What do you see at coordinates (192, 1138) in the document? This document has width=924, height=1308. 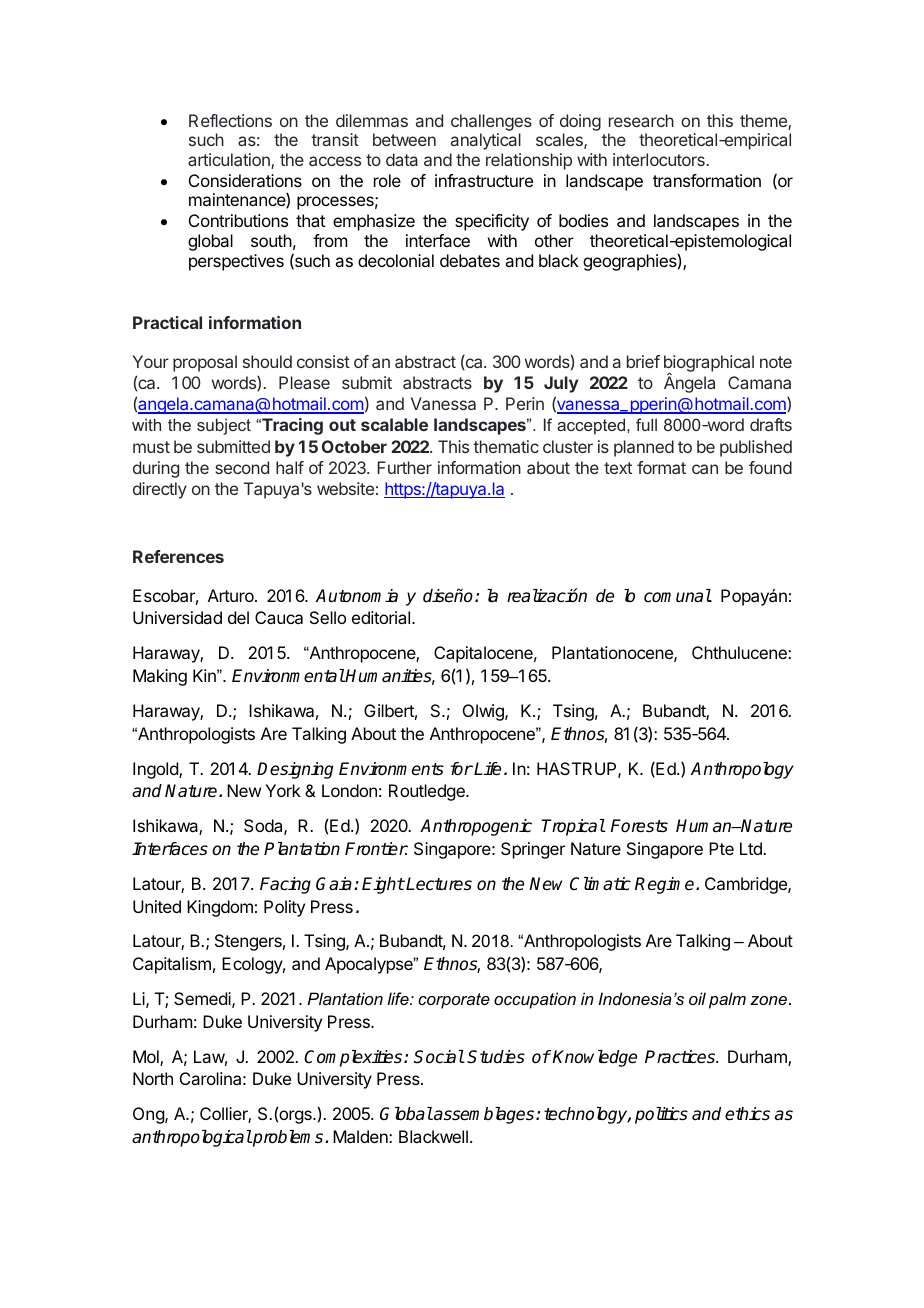 I see `anthropological` at bounding box center [192, 1138].
